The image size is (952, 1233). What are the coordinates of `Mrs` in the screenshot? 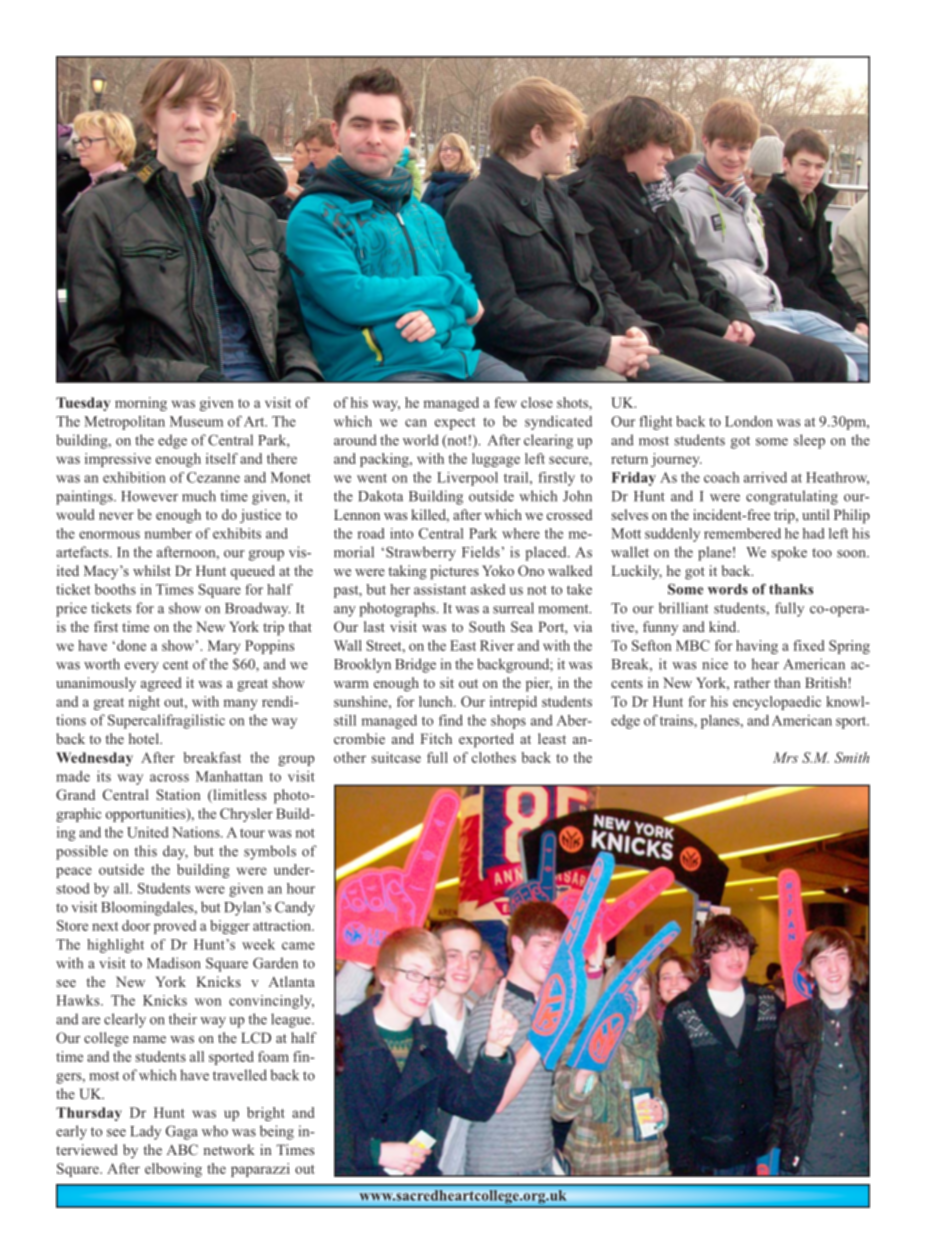 It's located at (785, 757).
